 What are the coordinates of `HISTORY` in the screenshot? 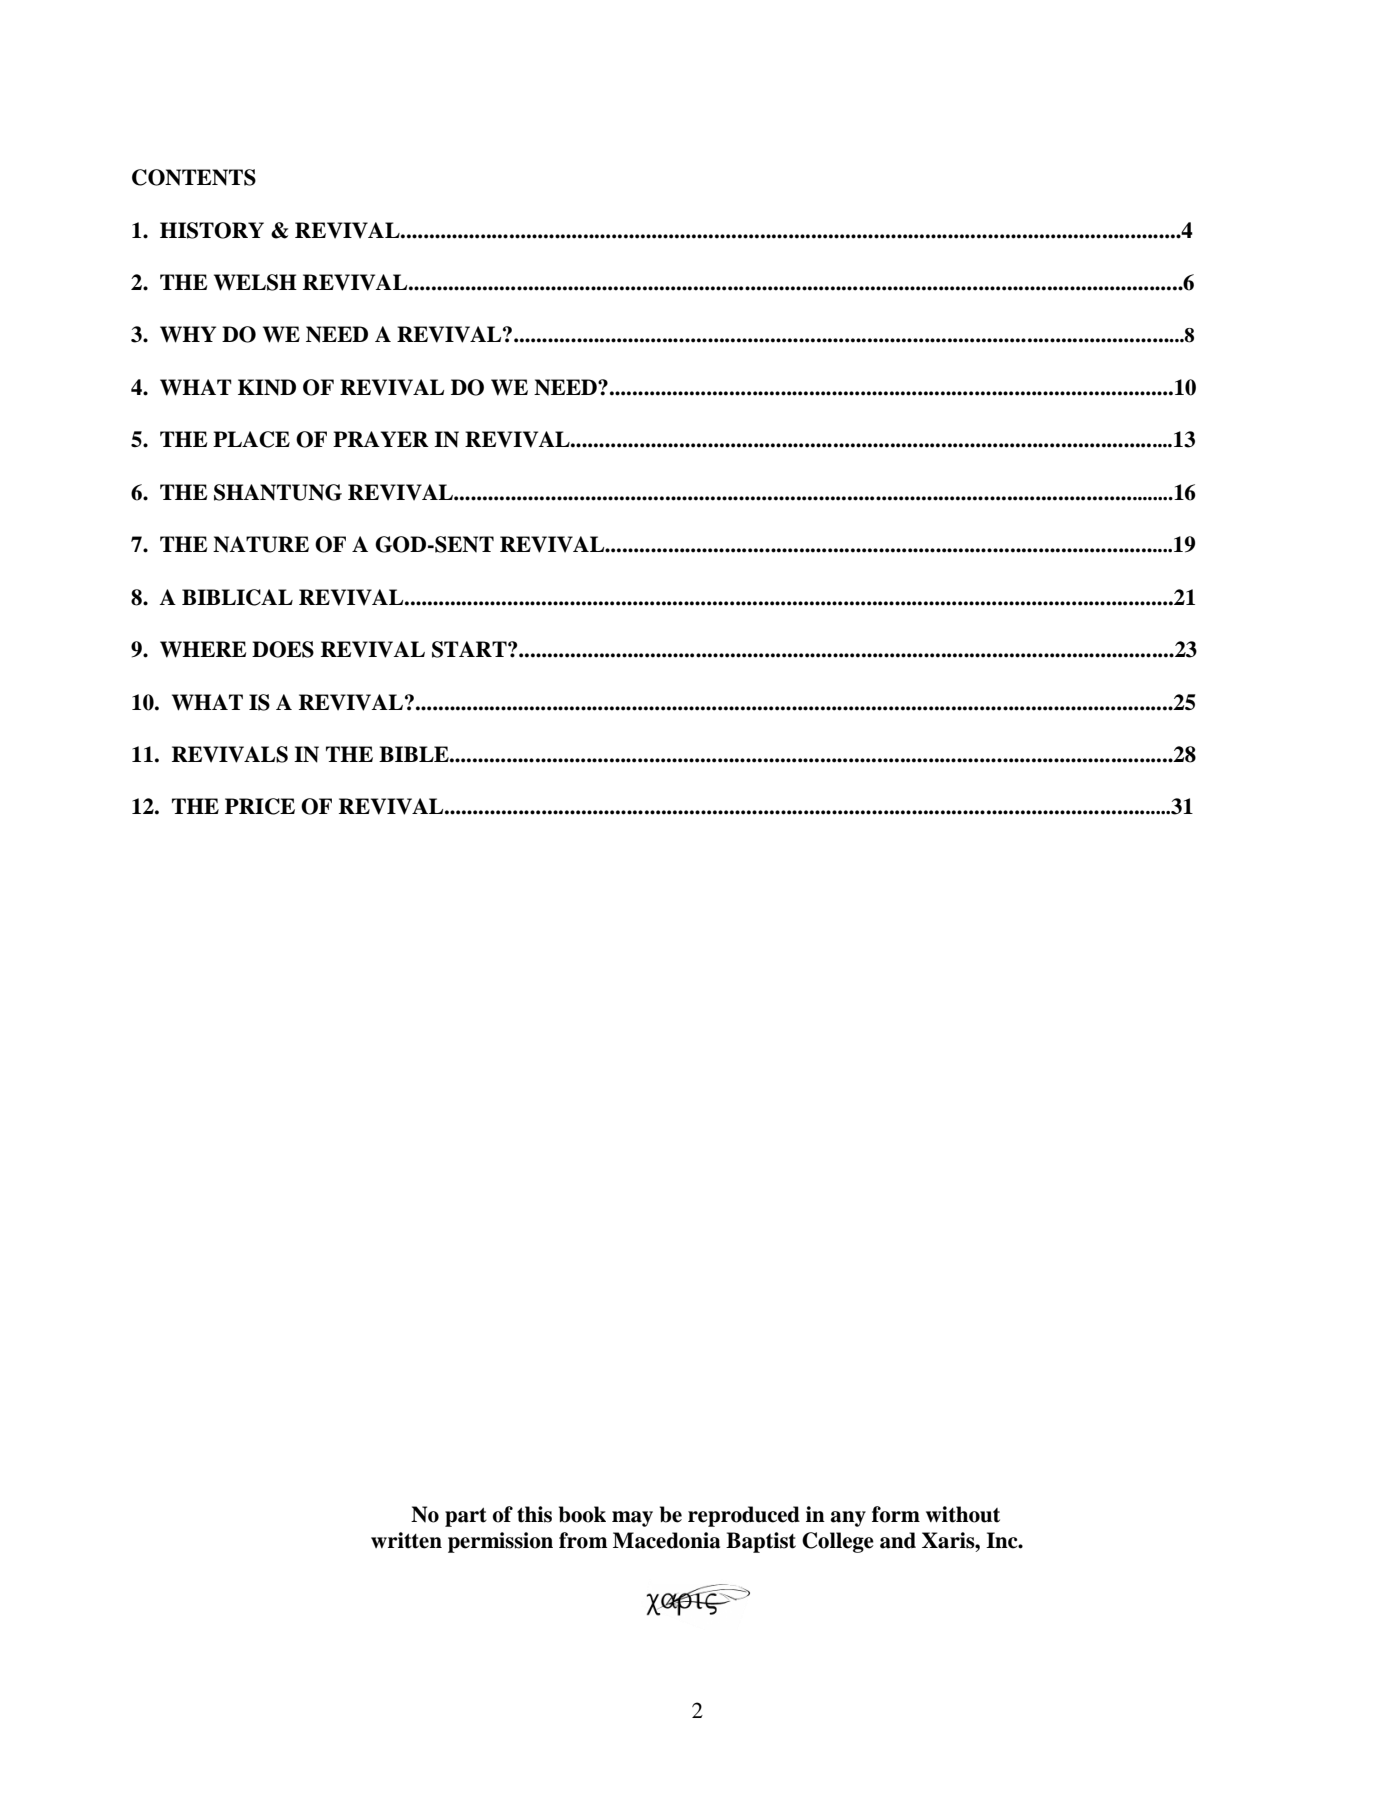 It's located at (212, 230).
